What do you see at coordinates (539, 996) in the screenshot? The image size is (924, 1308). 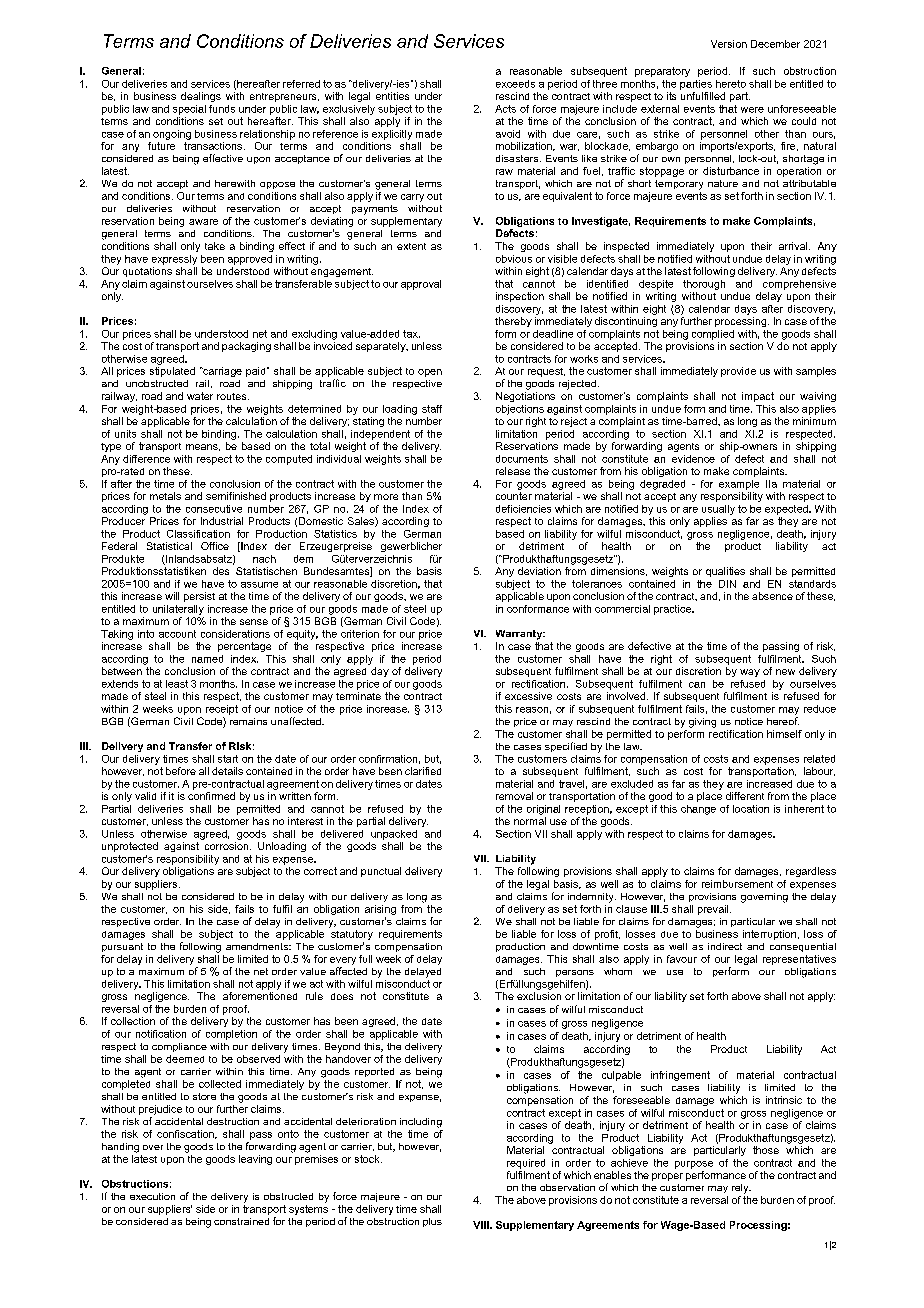 I see `exclusion` at bounding box center [539, 996].
